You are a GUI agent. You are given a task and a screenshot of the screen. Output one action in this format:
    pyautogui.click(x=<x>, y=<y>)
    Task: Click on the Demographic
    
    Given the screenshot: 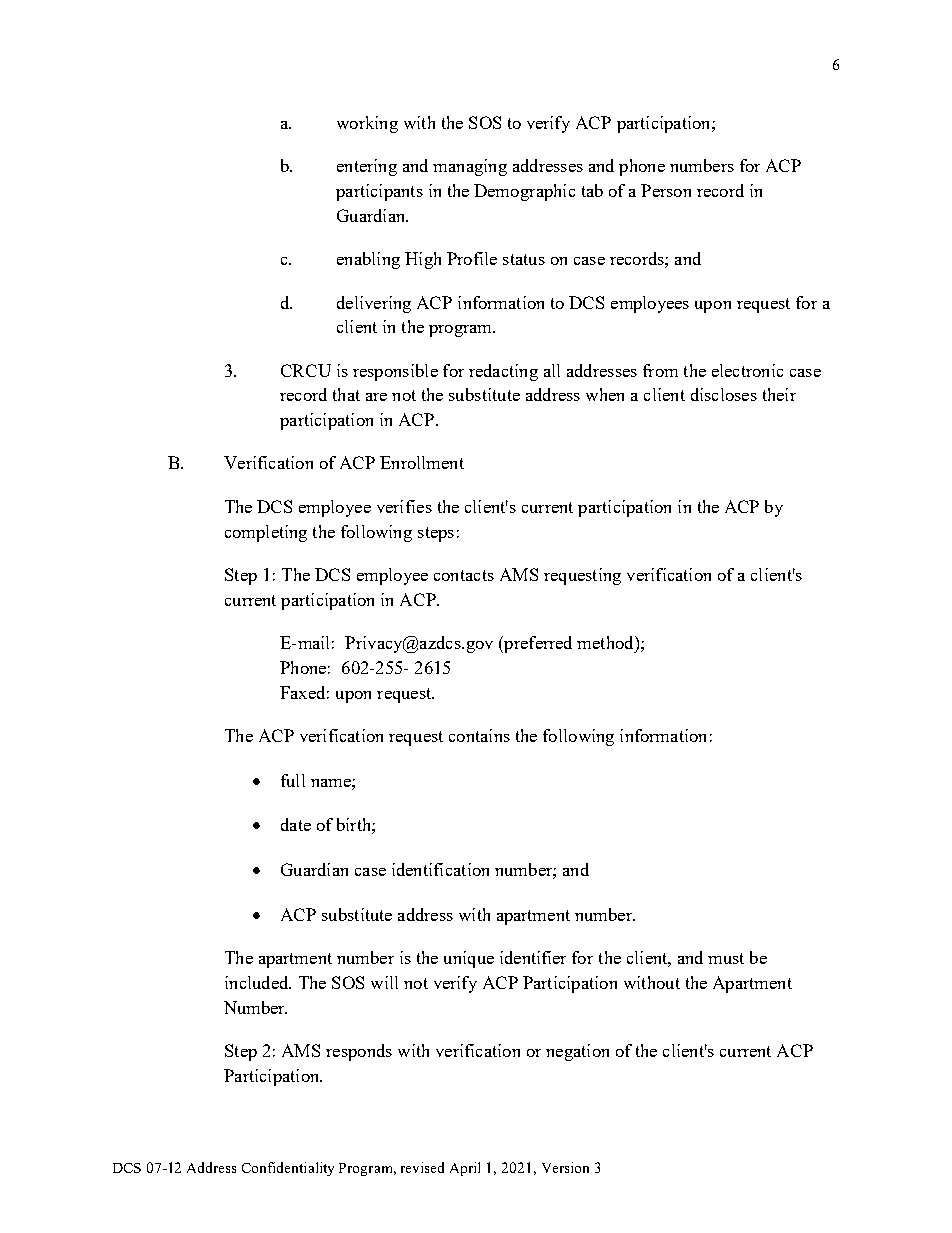 What is the action you would take?
    pyautogui.click(x=524, y=192)
